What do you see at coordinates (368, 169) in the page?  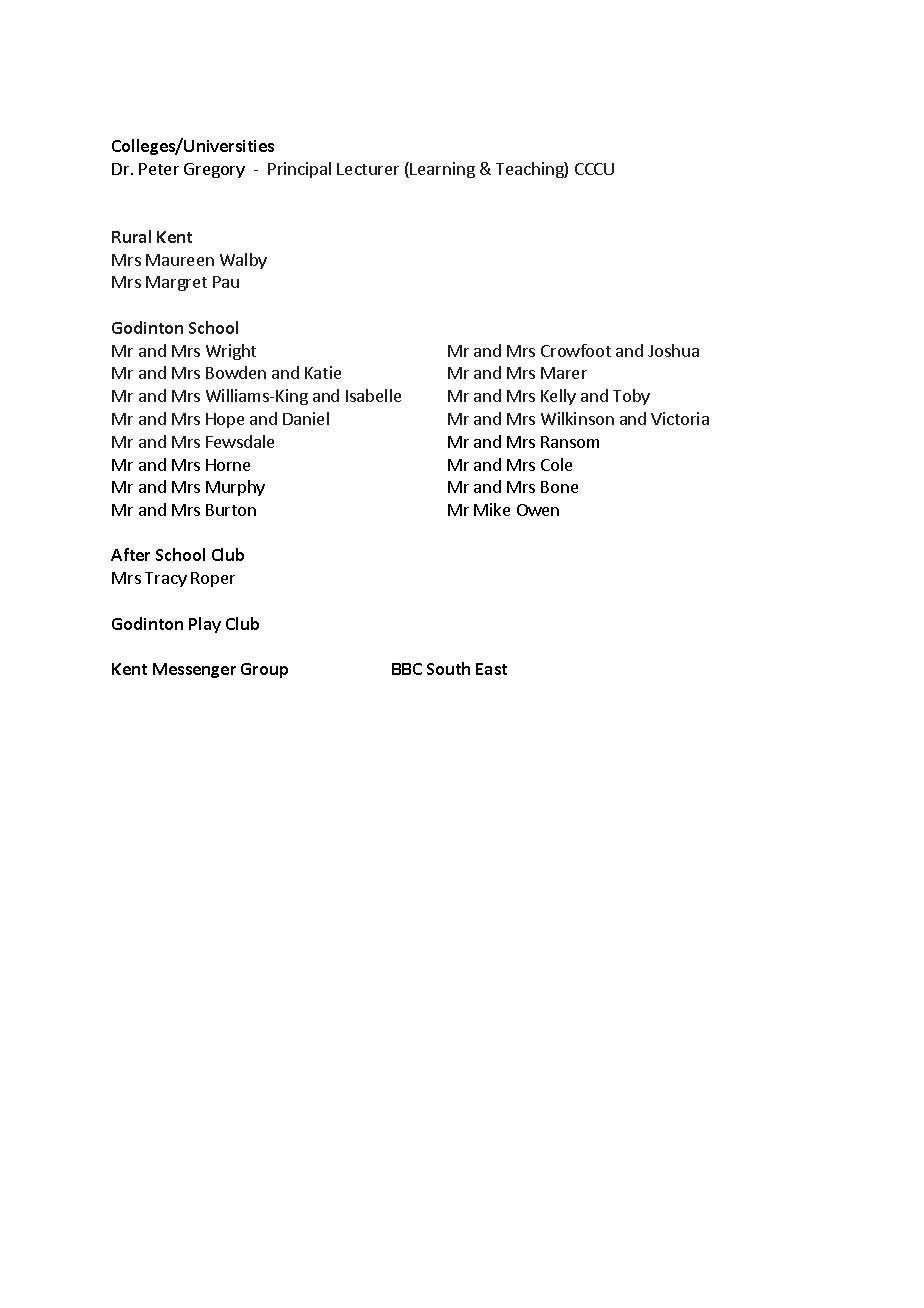 I see `Lecturer` at bounding box center [368, 169].
